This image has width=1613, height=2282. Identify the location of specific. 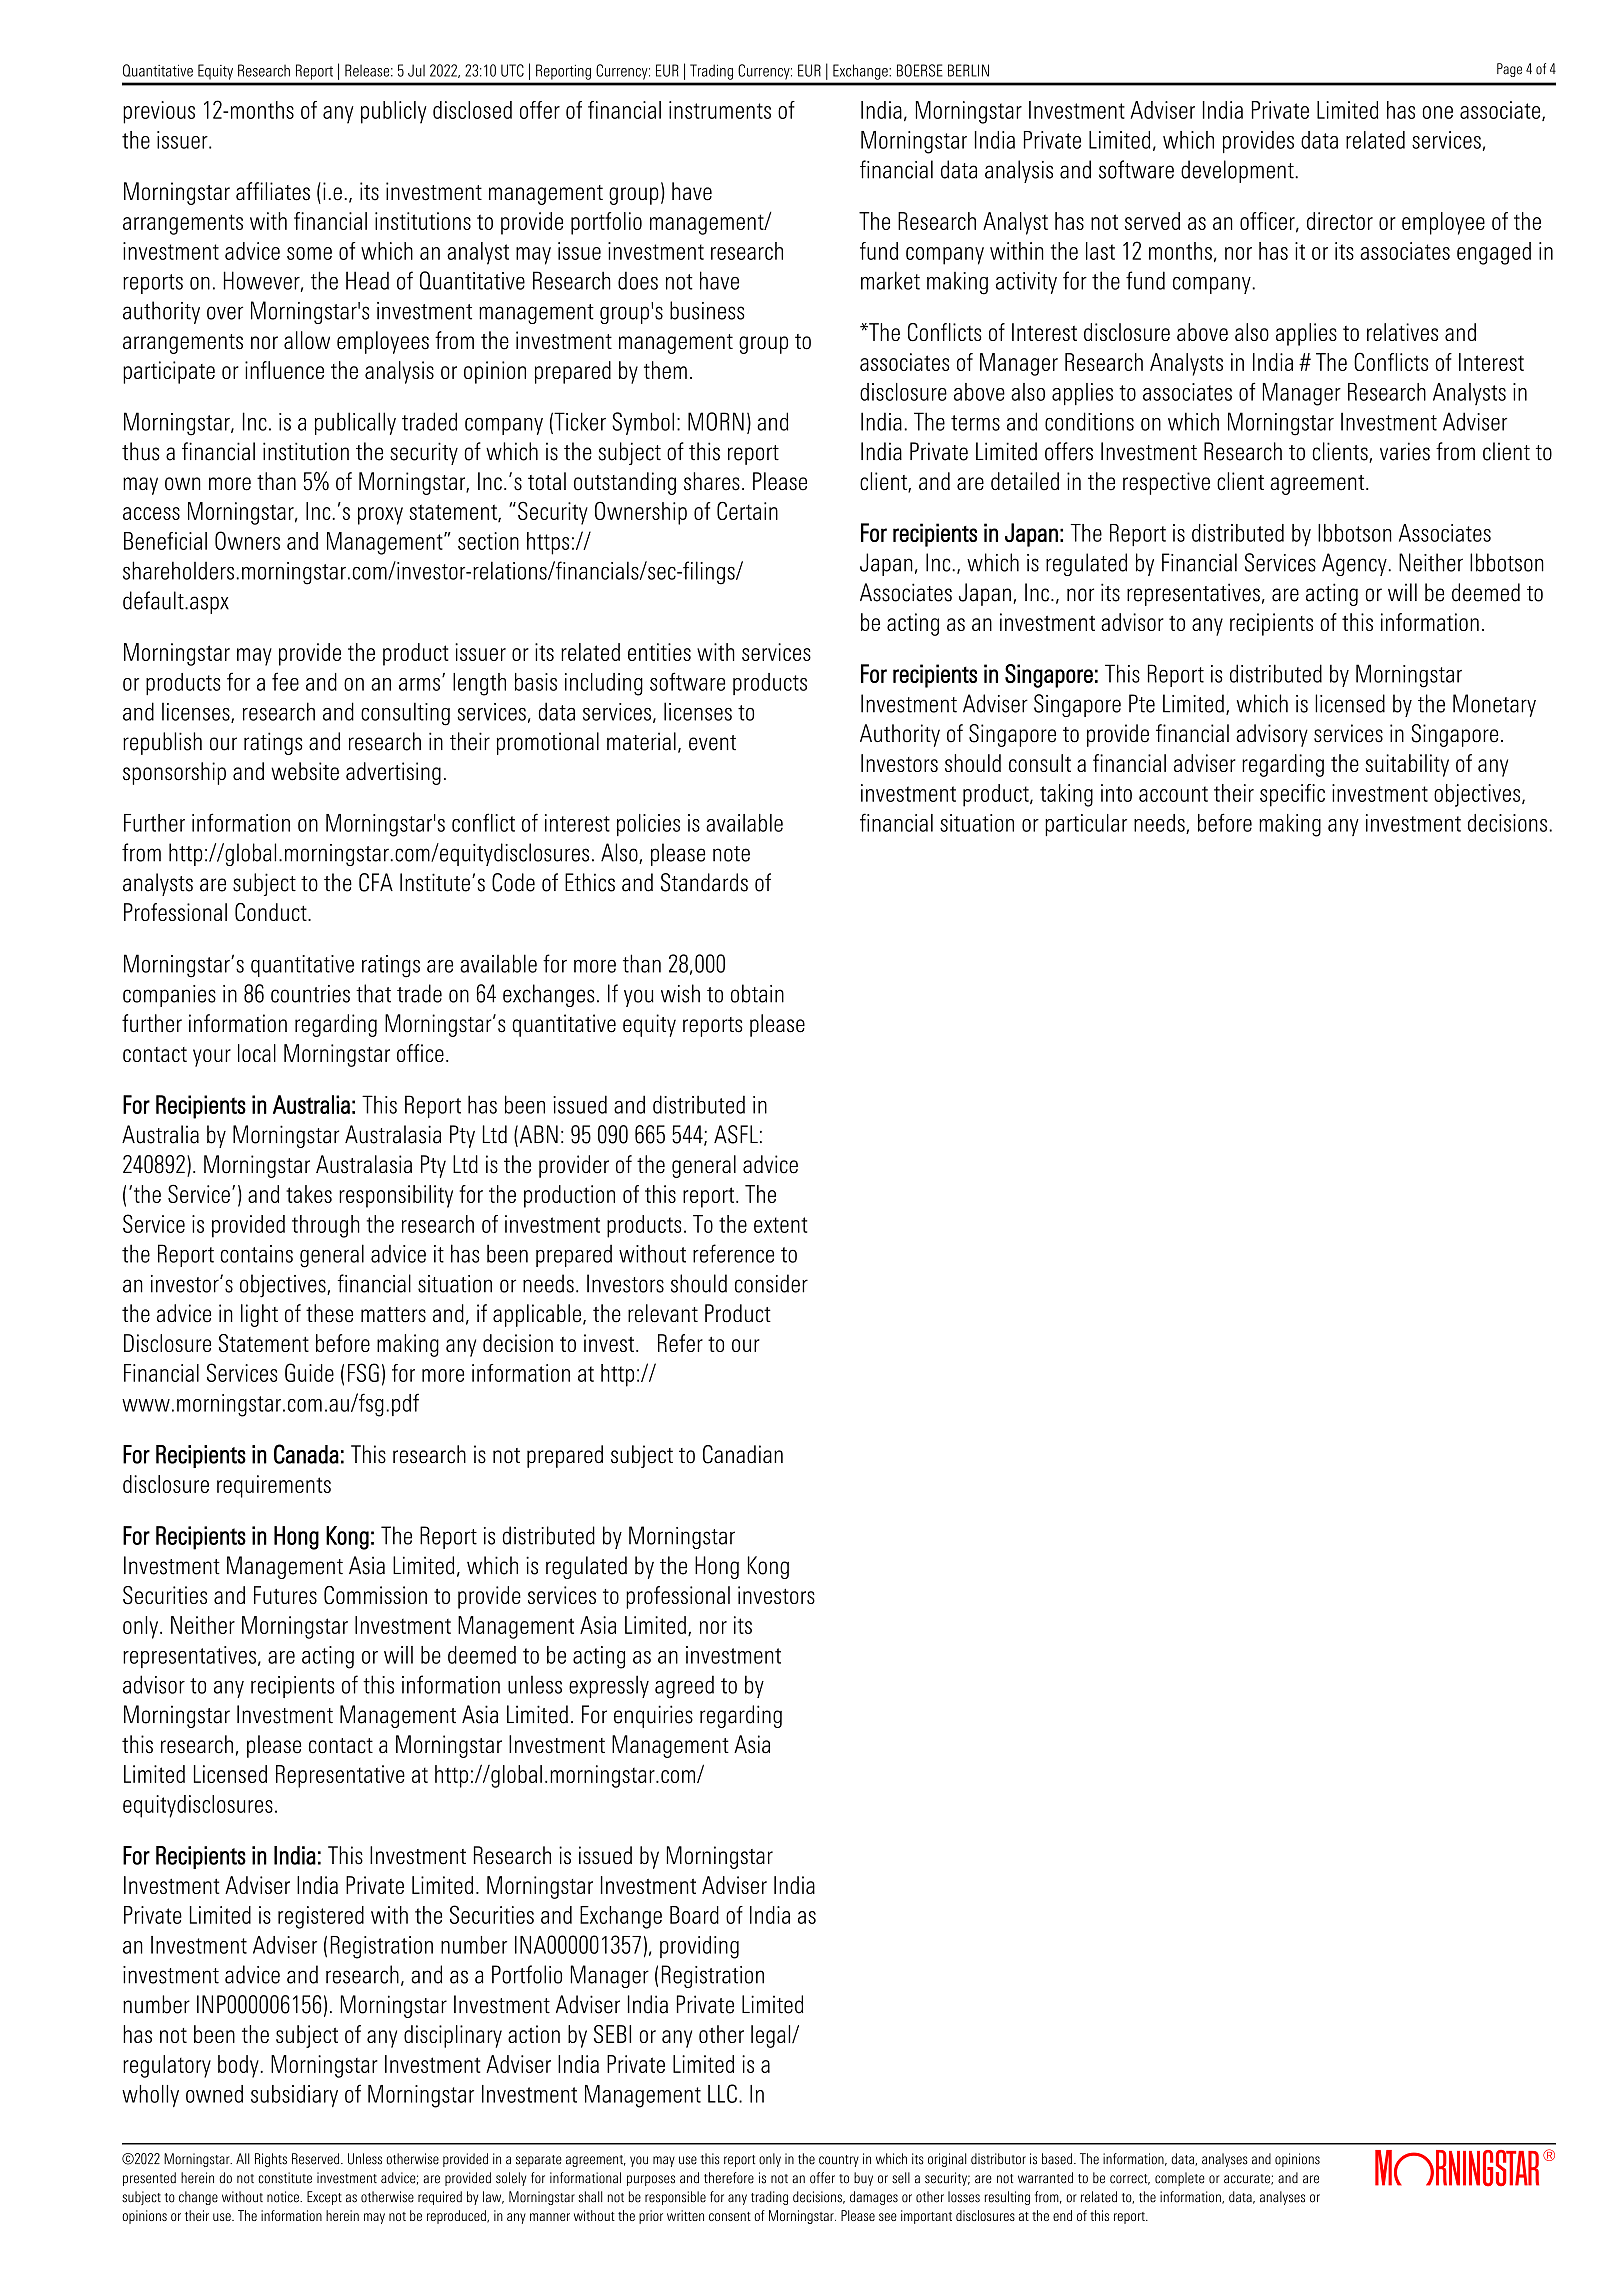
(1292, 795).
